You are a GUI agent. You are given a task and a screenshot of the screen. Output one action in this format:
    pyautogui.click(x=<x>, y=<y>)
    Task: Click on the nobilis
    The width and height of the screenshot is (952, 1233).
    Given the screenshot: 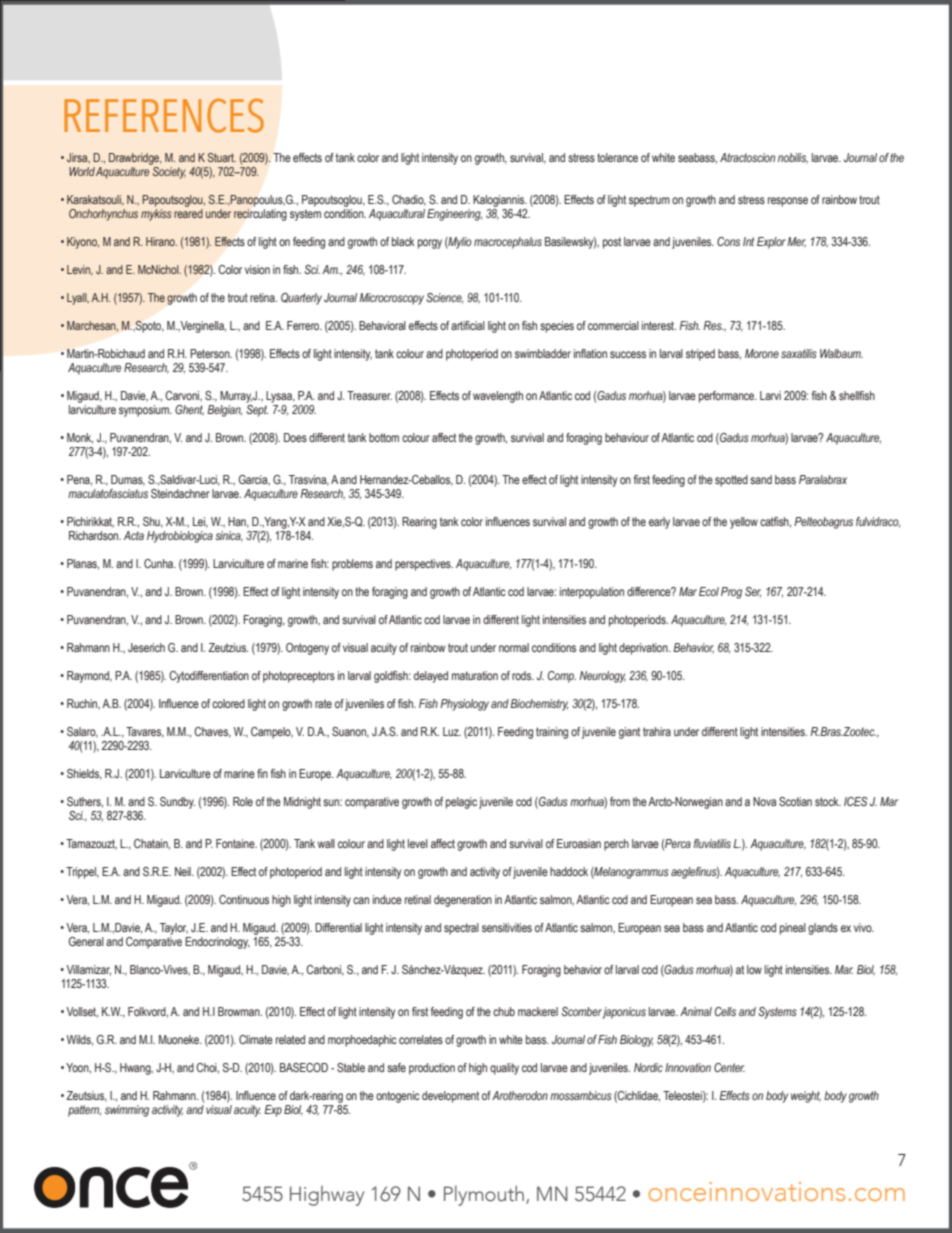 What is the action you would take?
    pyautogui.click(x=793, y=158)
